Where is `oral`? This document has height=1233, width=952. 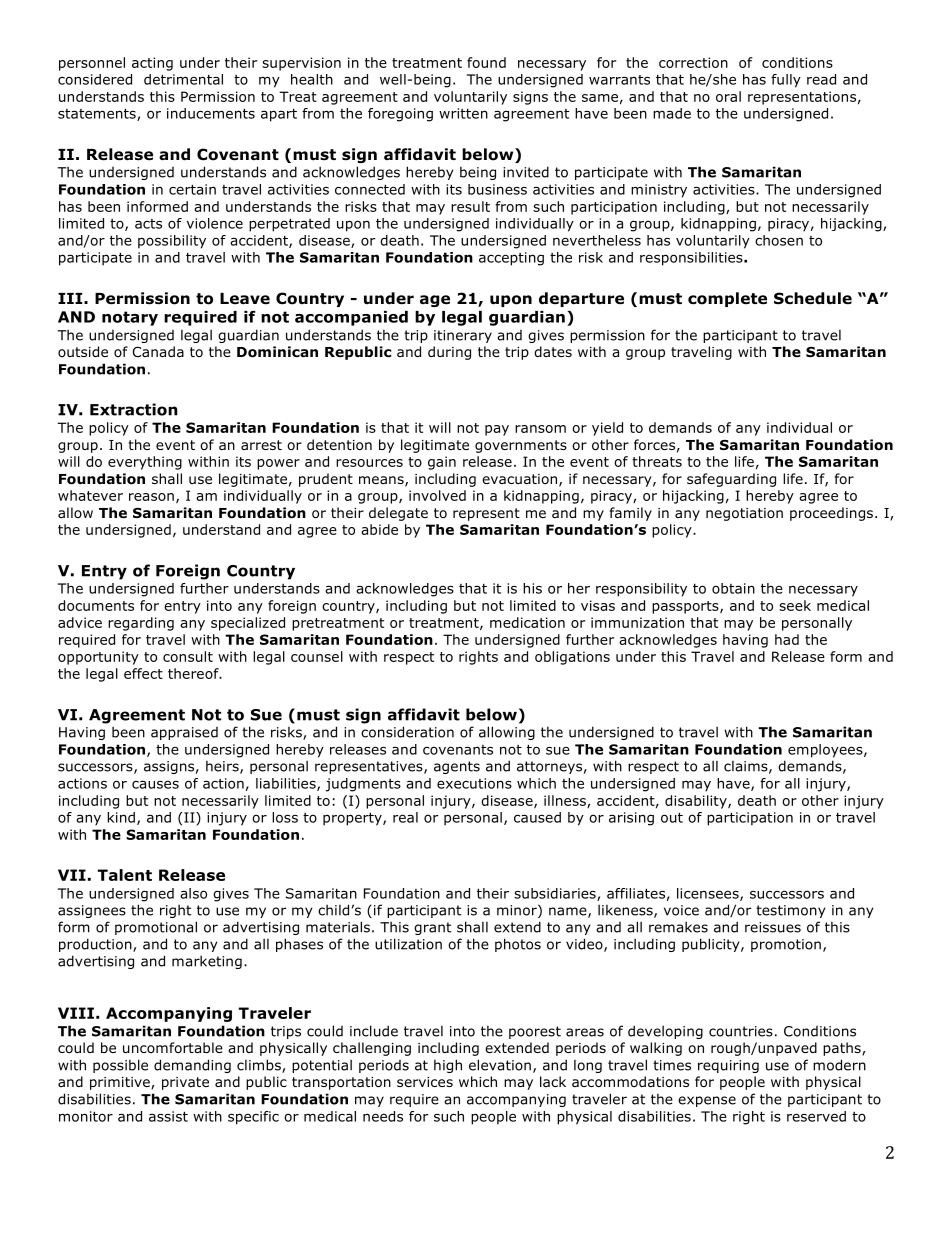
oral is located at coordinates (728, 96).
